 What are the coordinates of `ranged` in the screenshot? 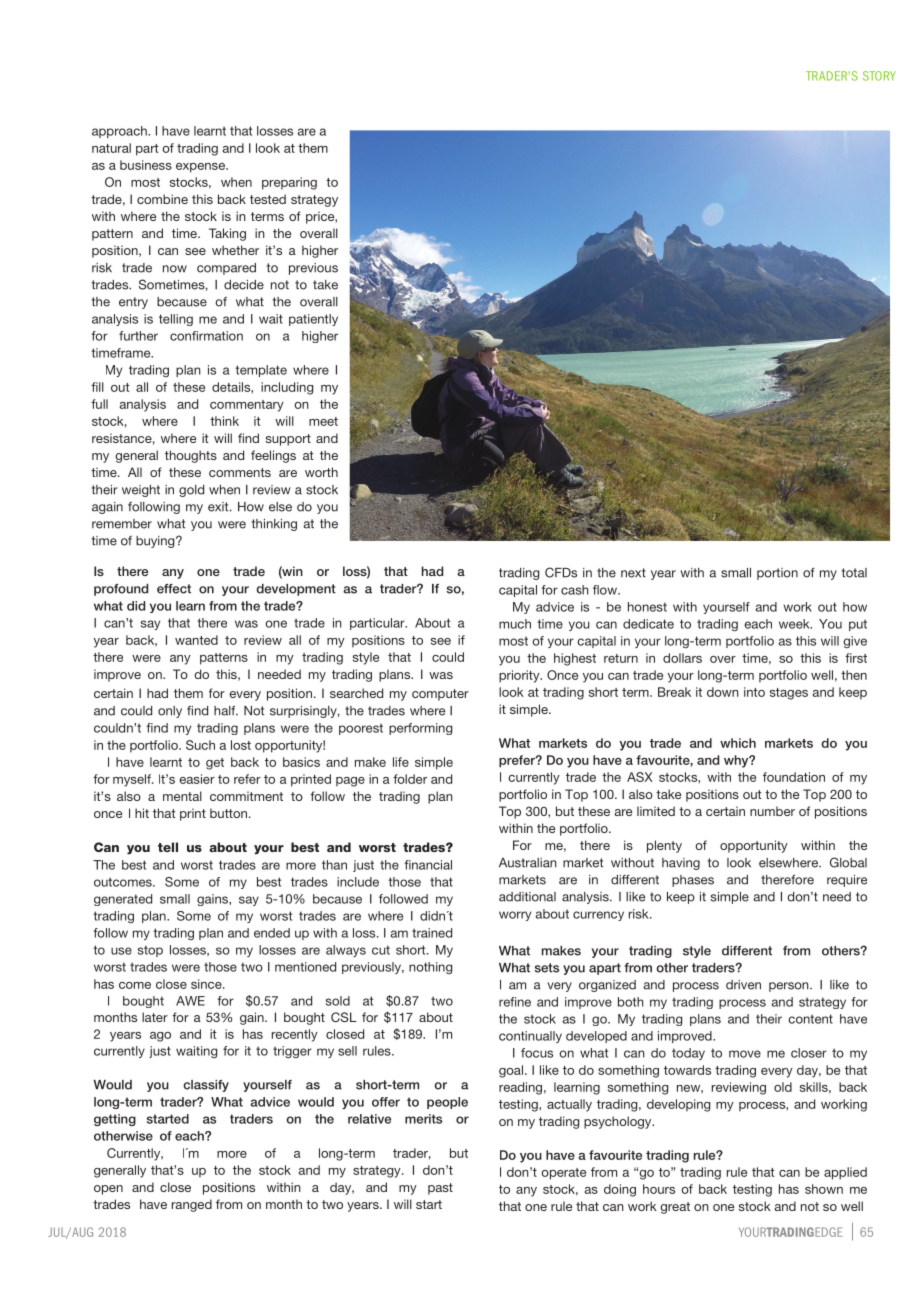 It's located at (192, 1205).
